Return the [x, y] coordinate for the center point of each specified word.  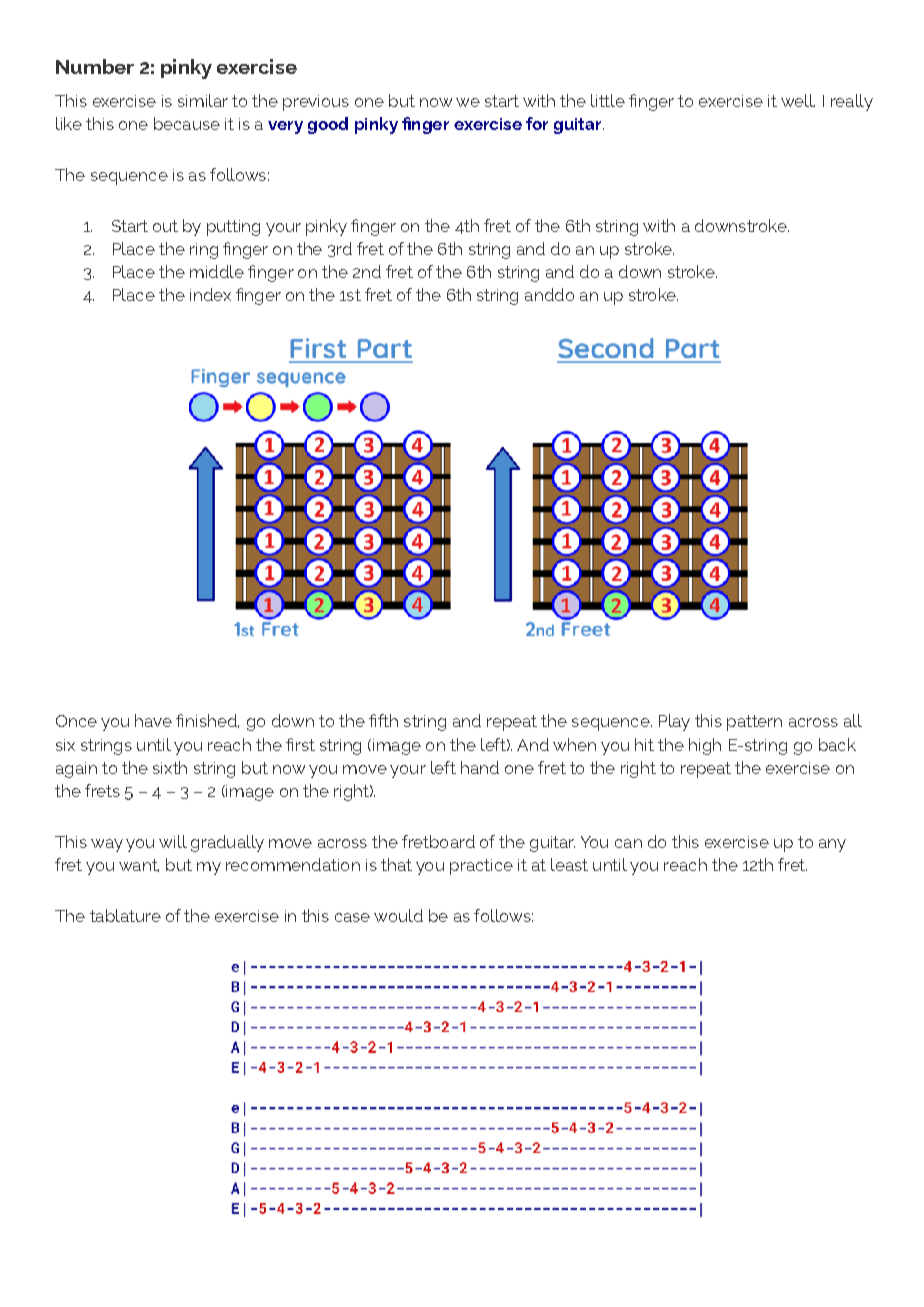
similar [203, 100]
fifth [383, 720]
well [798, 100]
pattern [754, 723]
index [210, 294]
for [537, 123]
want [139, 865]
